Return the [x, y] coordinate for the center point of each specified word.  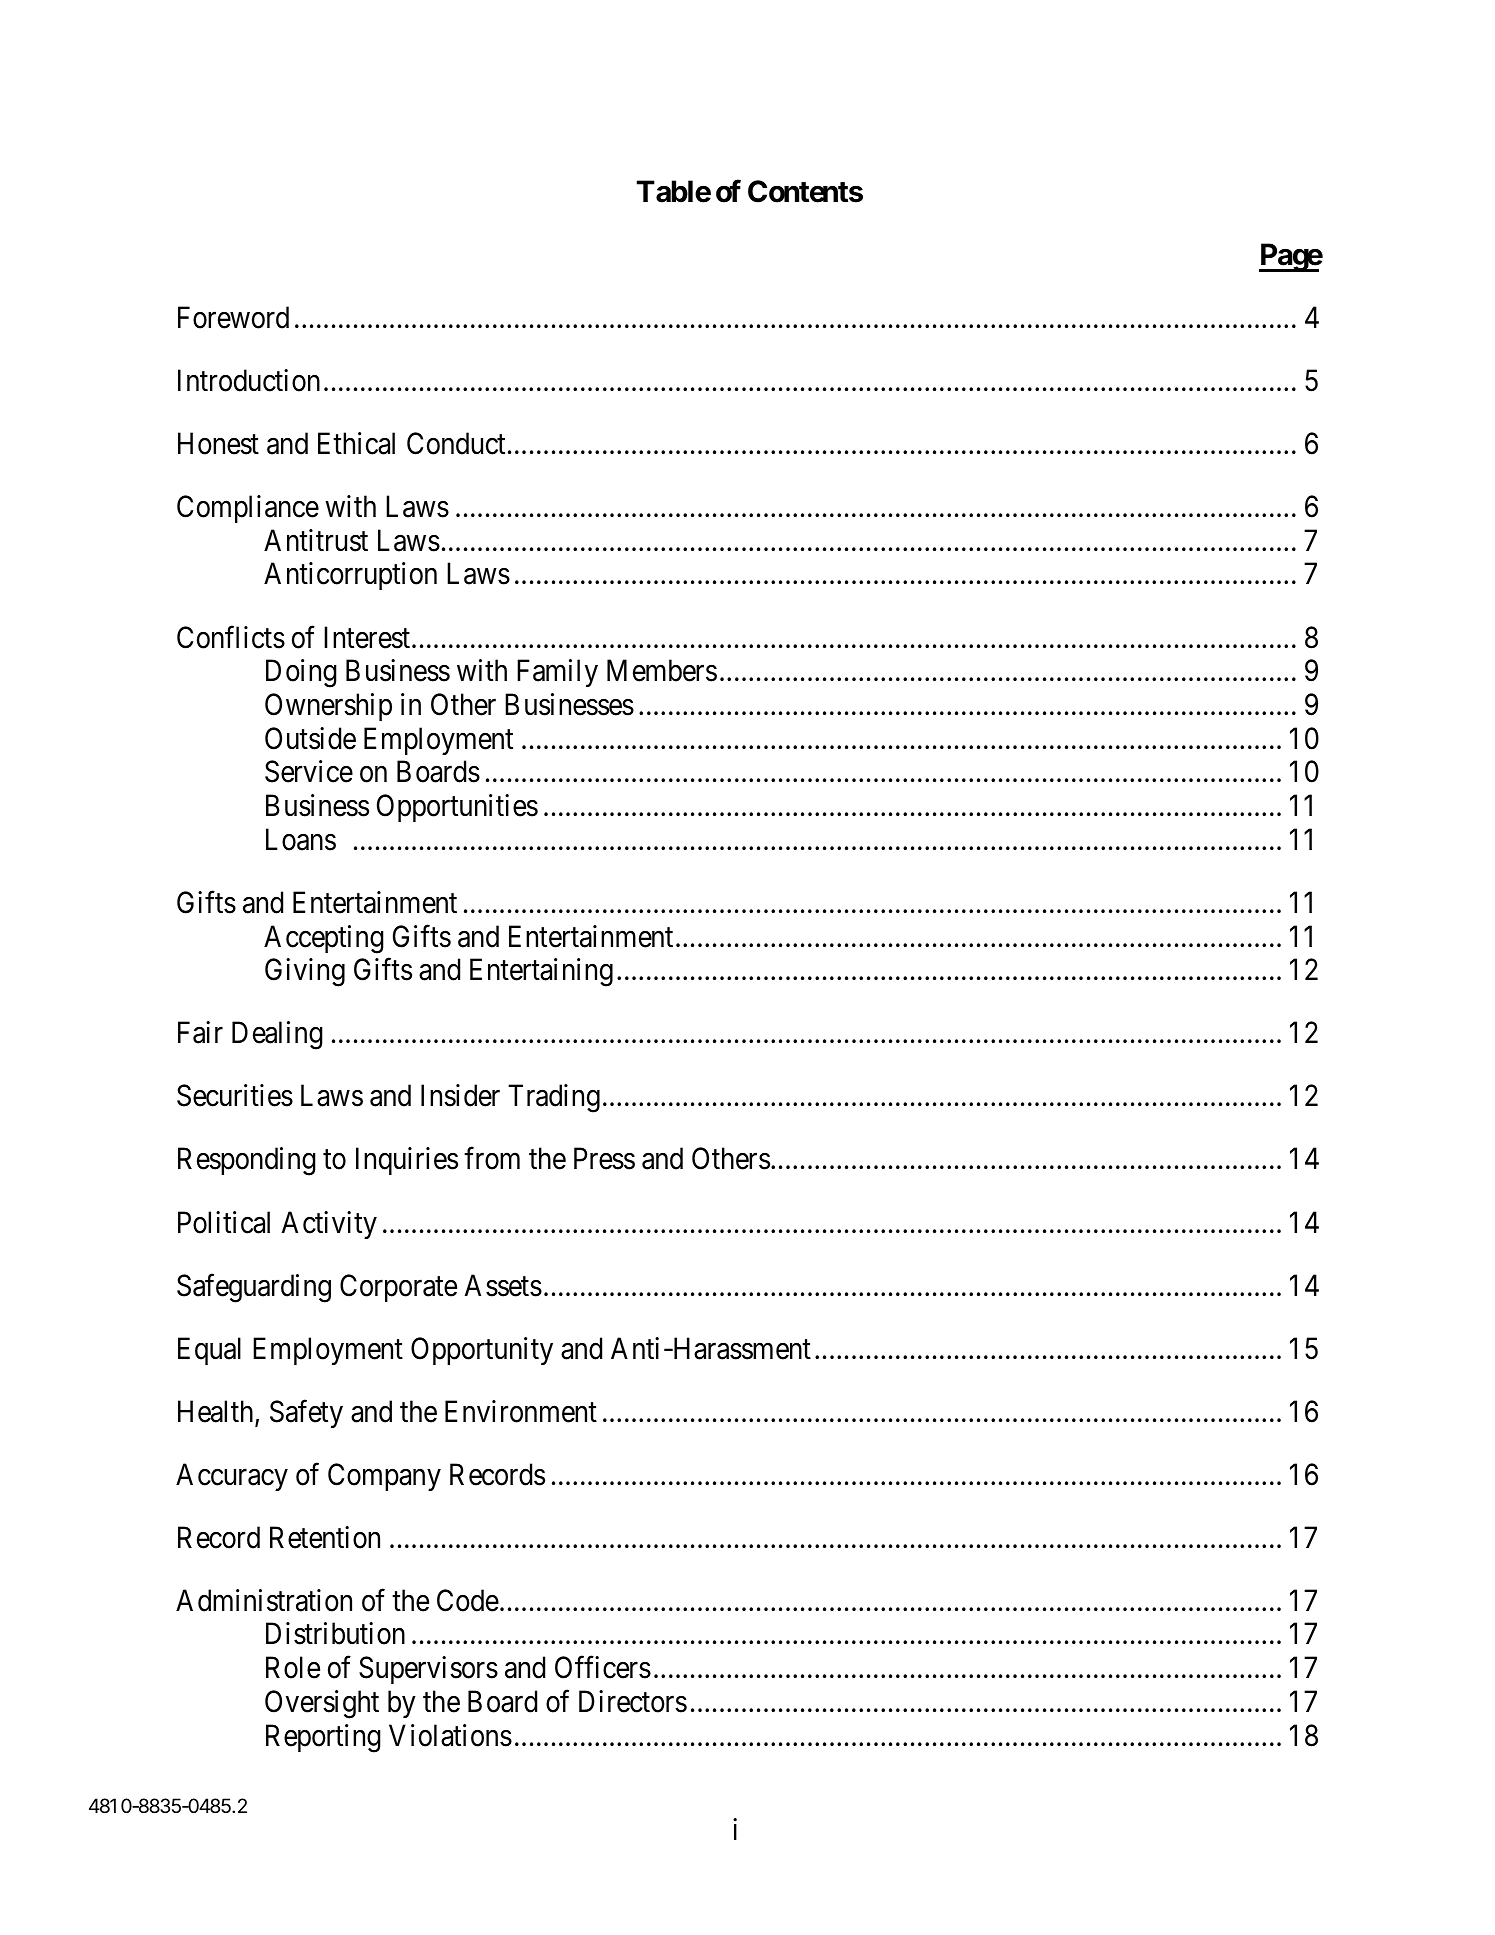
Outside [310, 738]
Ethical [356, 443]
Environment [521, 1411]
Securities [235, 1095]
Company [384, 1477]
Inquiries [407, 1161]
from [492, 1158]
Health [217, 1412]
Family [557, 673]
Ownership [328, 707]
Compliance [248, 509]
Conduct [456, 443]
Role [293, 1667]
